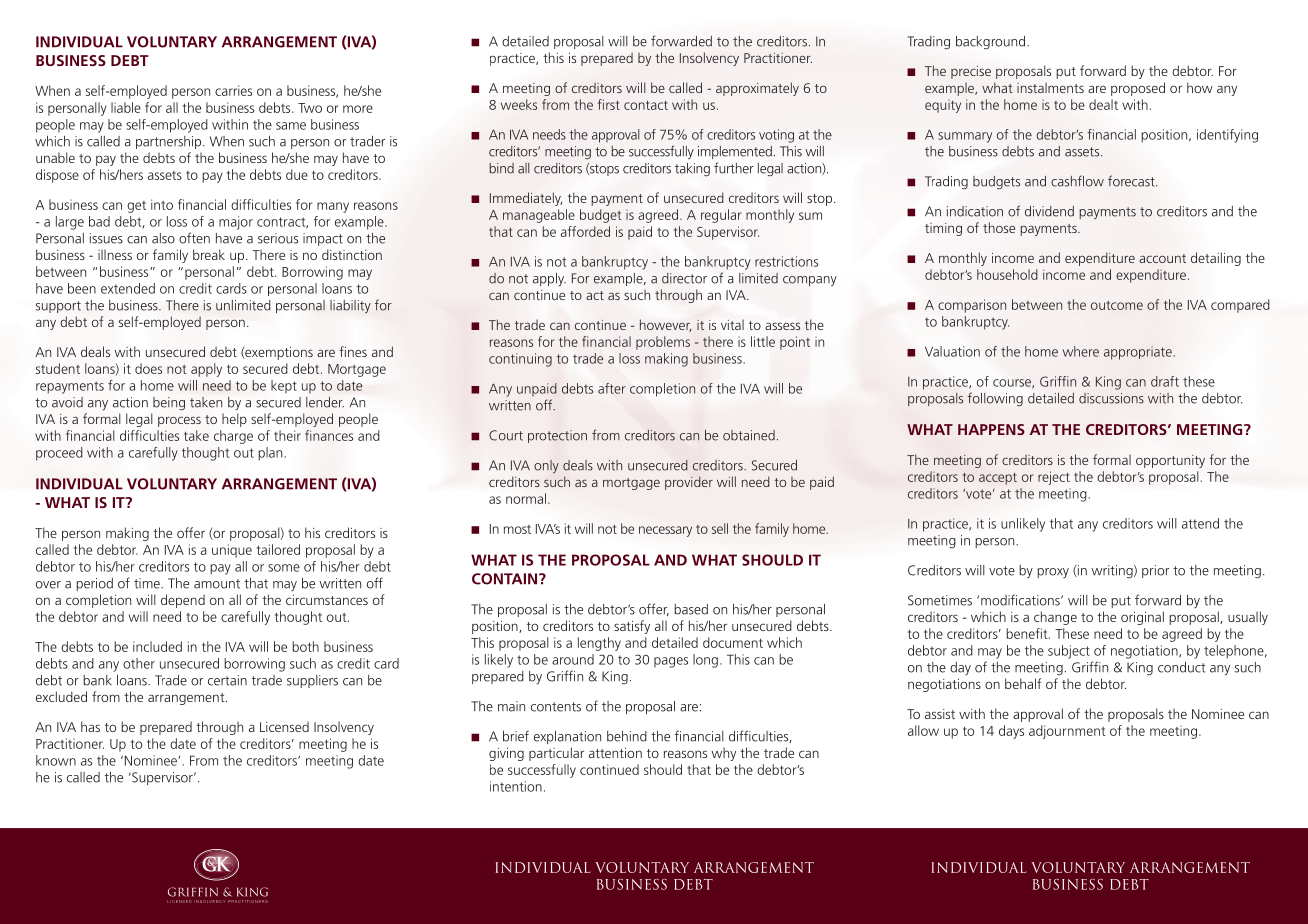  What do you see at coordinates (1111, 398) in the page?
I see `discussions` at bounding box center [1111, 398].
